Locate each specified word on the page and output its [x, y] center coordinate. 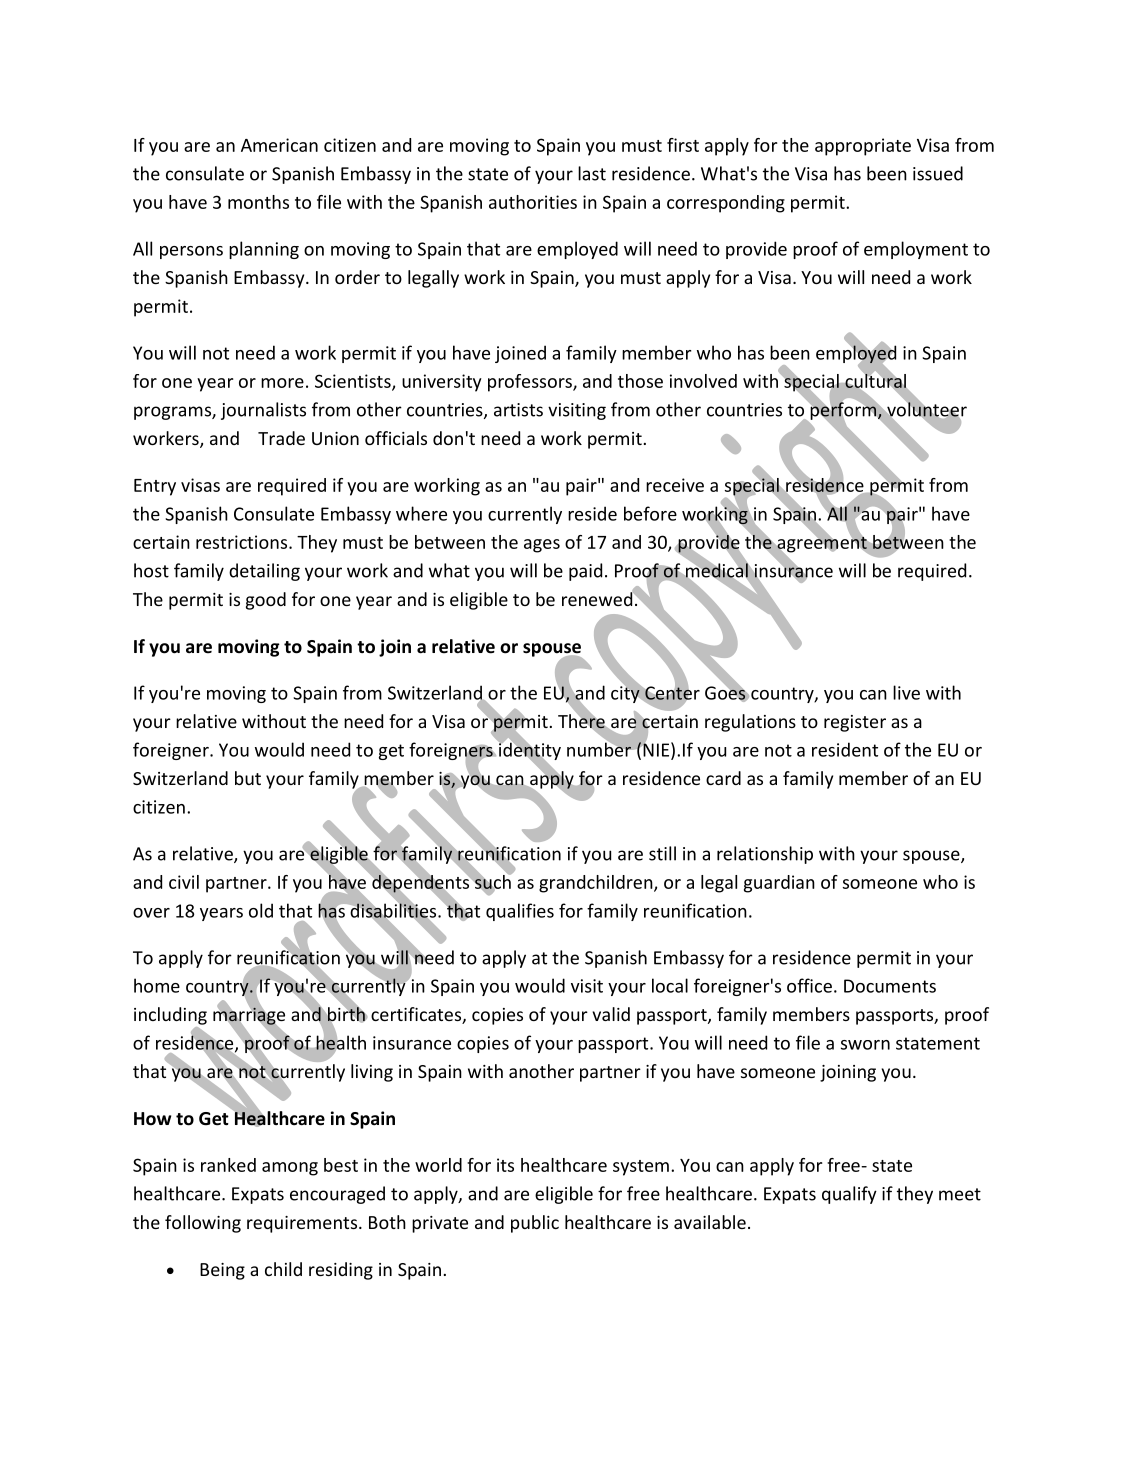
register [855, 723]
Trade [281, 438]
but [248, 778]
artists [518, 410]
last [592, 173]
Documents [890, 986]
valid [611, 1014]
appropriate [863, 147]
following [203, 1224]
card [723, 778]
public [535, 1224]
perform [844, 411]
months [258, 202]
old [261, 910]
